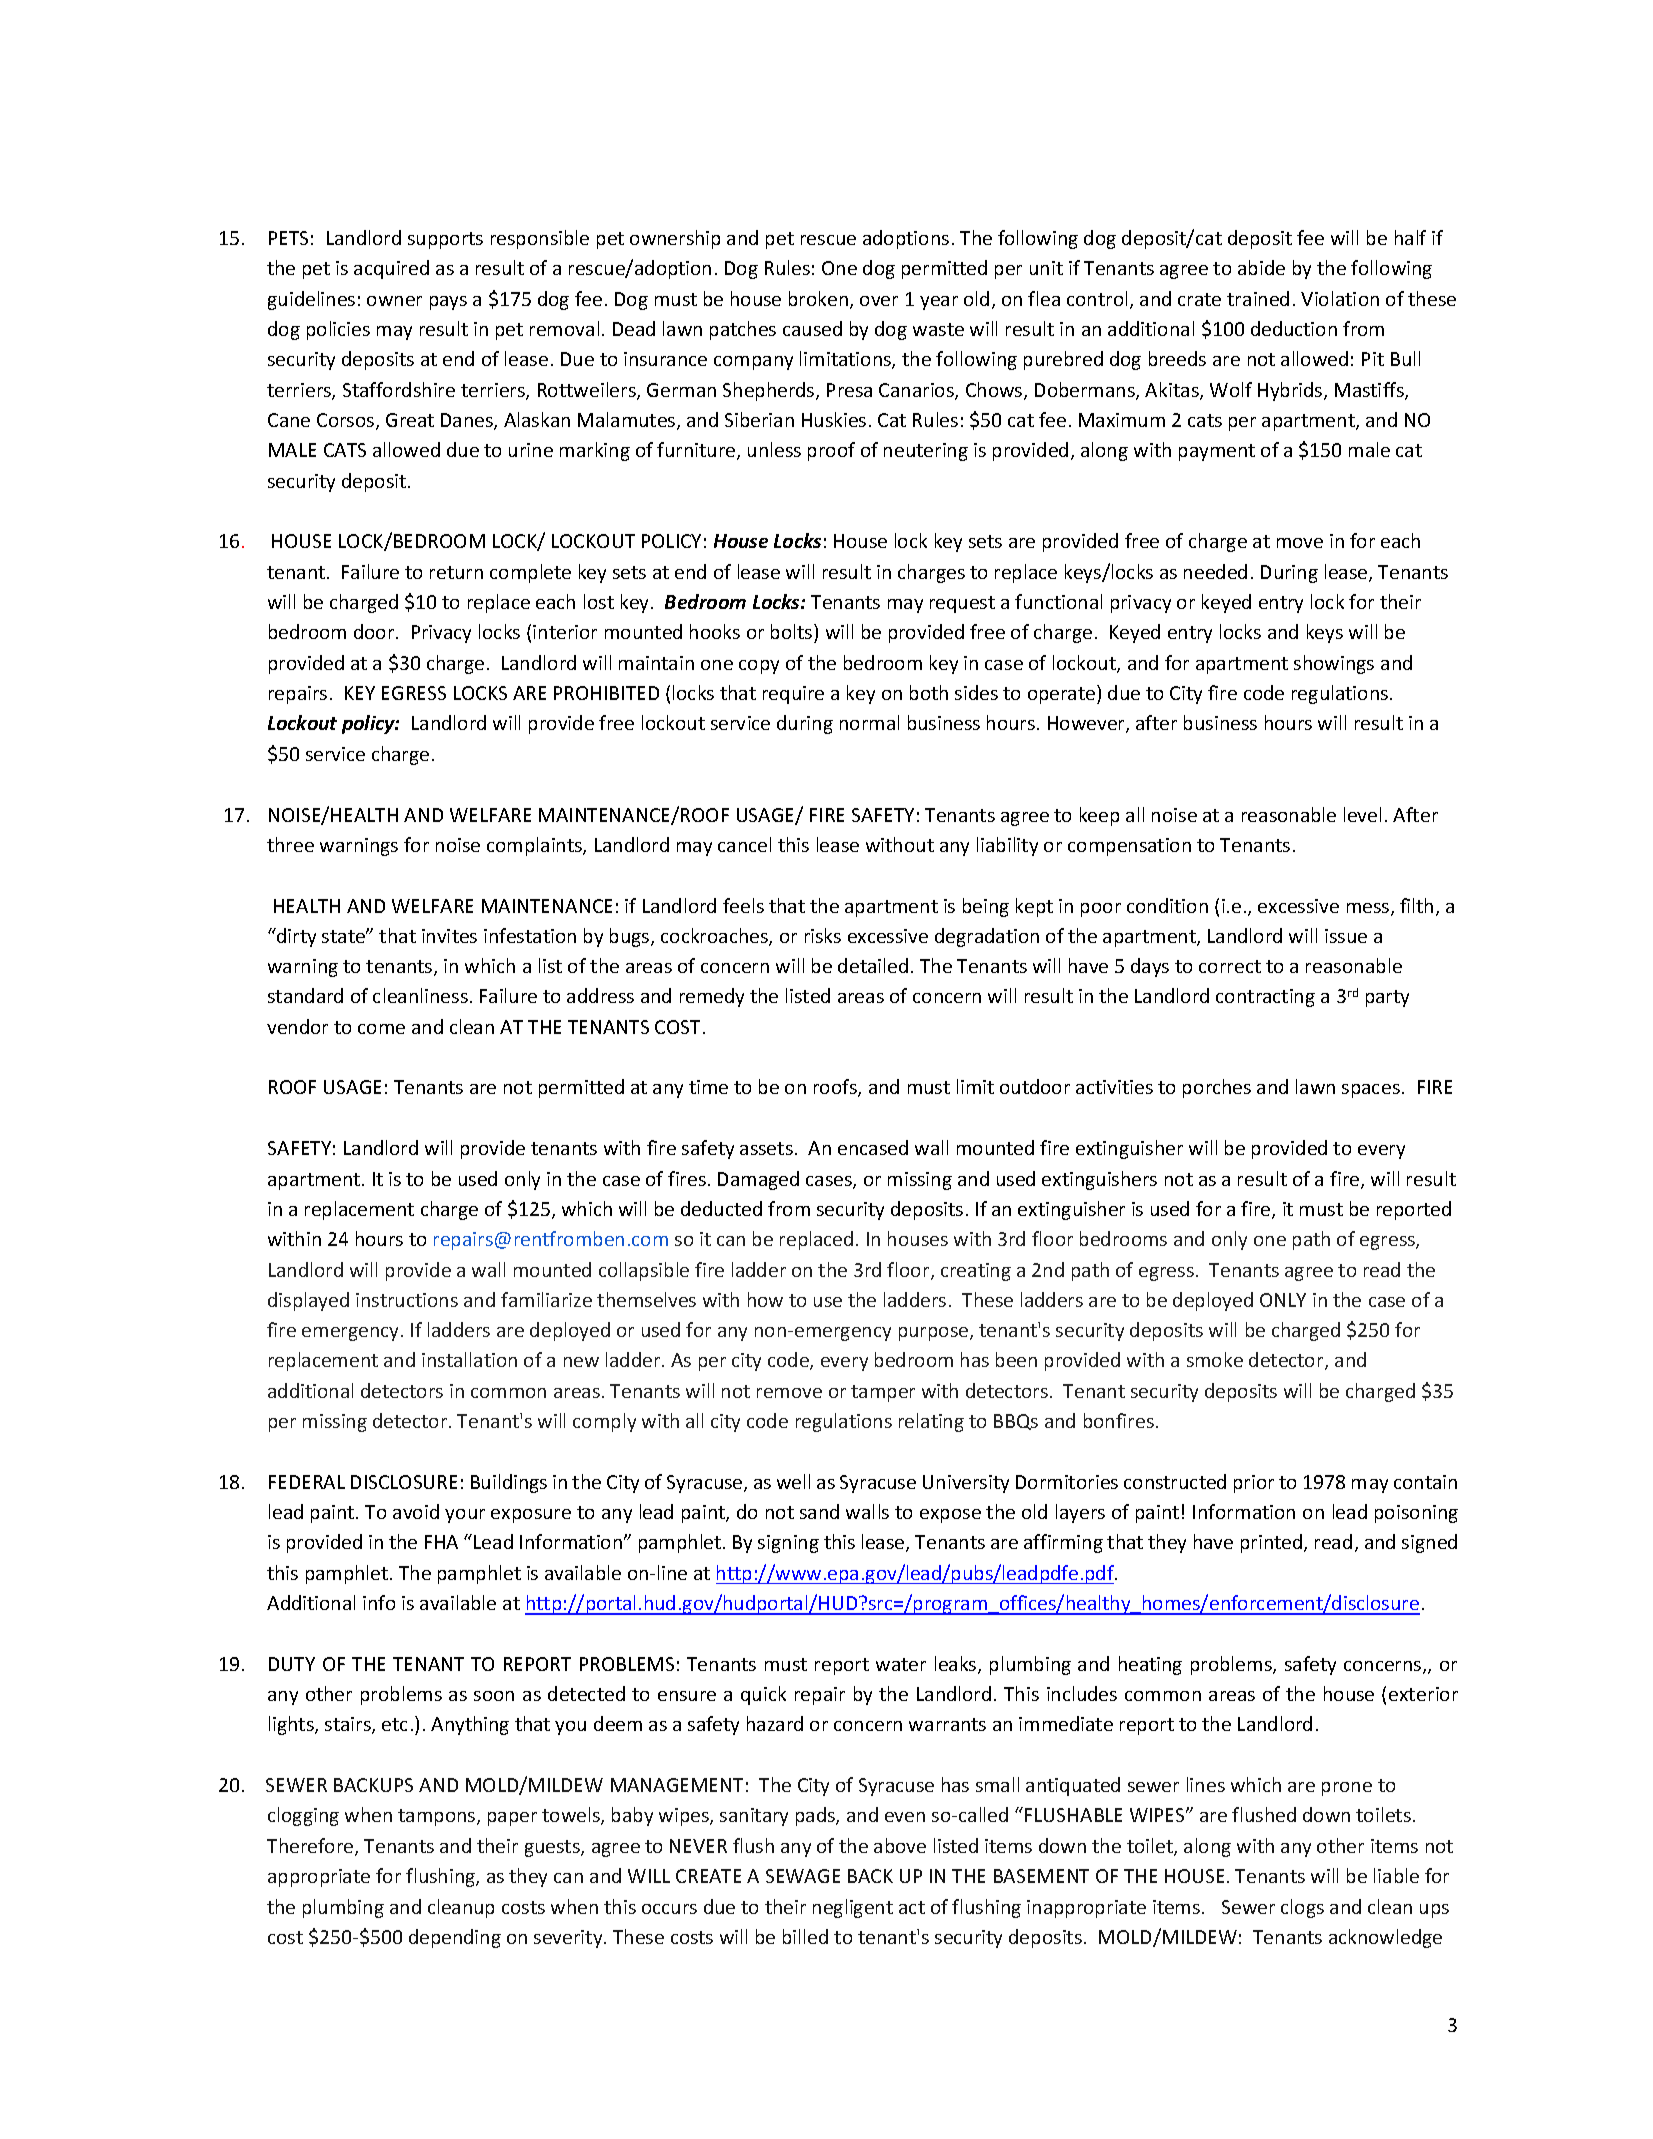 The image size is (1653, 2139). I want to click on normal, so click(869, 722).
